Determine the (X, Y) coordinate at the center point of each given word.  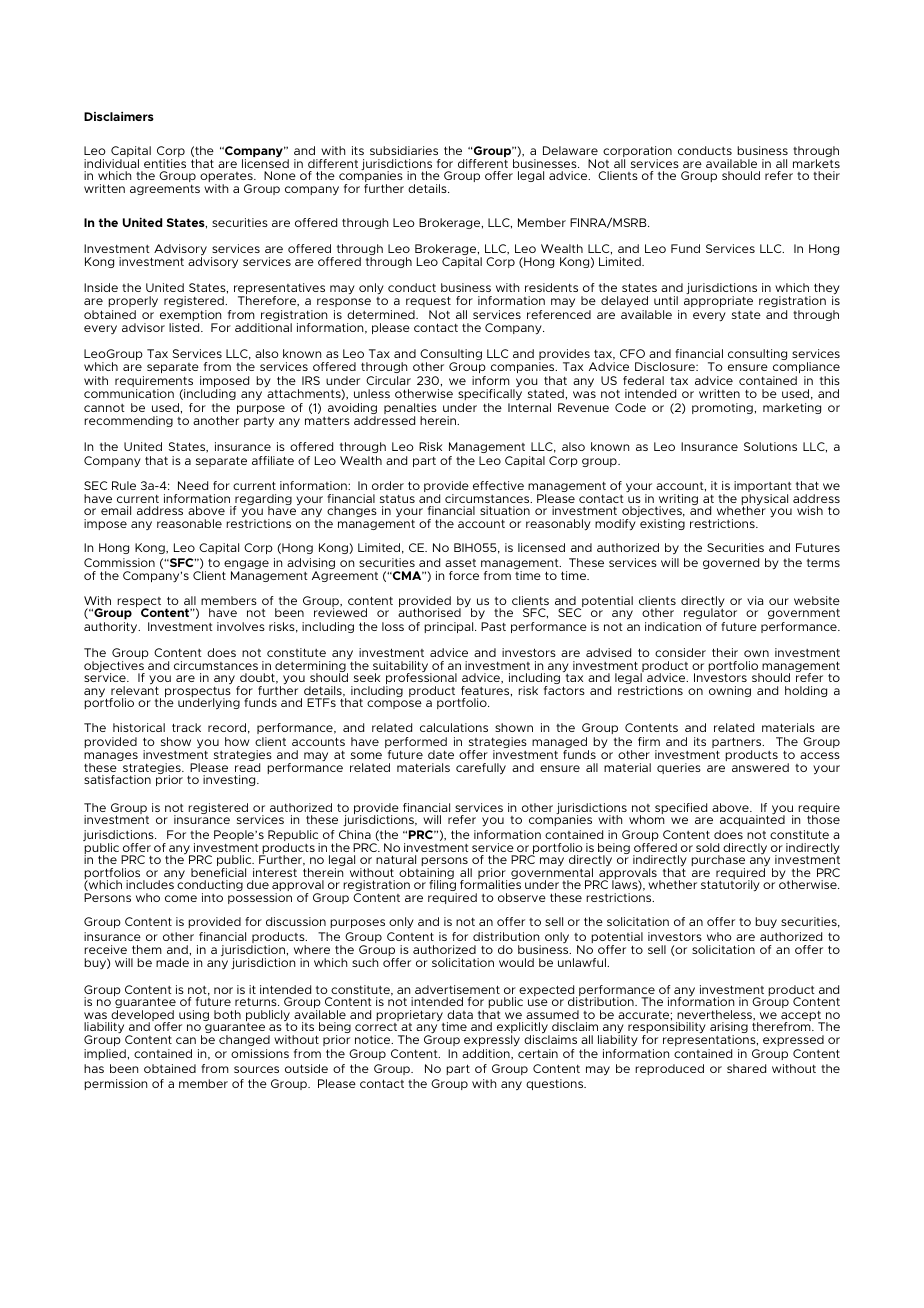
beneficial (218, 872)
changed (244, 1040)
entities (165, 163)
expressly (492, 1040)
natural (396, 859)
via (755, 600)
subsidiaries (404, 150)
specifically (490, 396)
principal (450, 627)
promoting (722, 408)
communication (129, 393)
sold (707, 847)
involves (241, 626)
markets (816, 163)
